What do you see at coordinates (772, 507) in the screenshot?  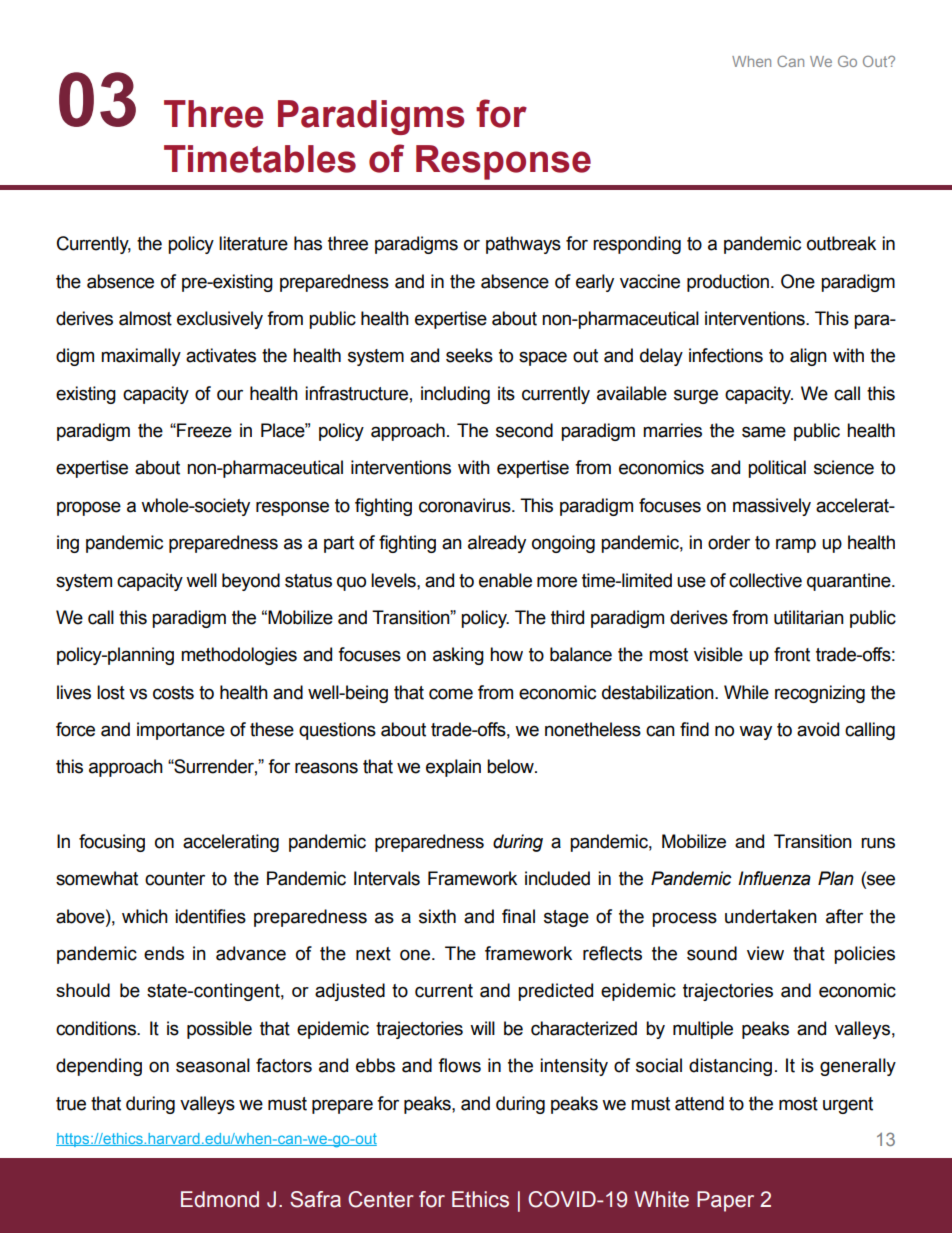 I see `massively` at bounding box center [772, 507].
